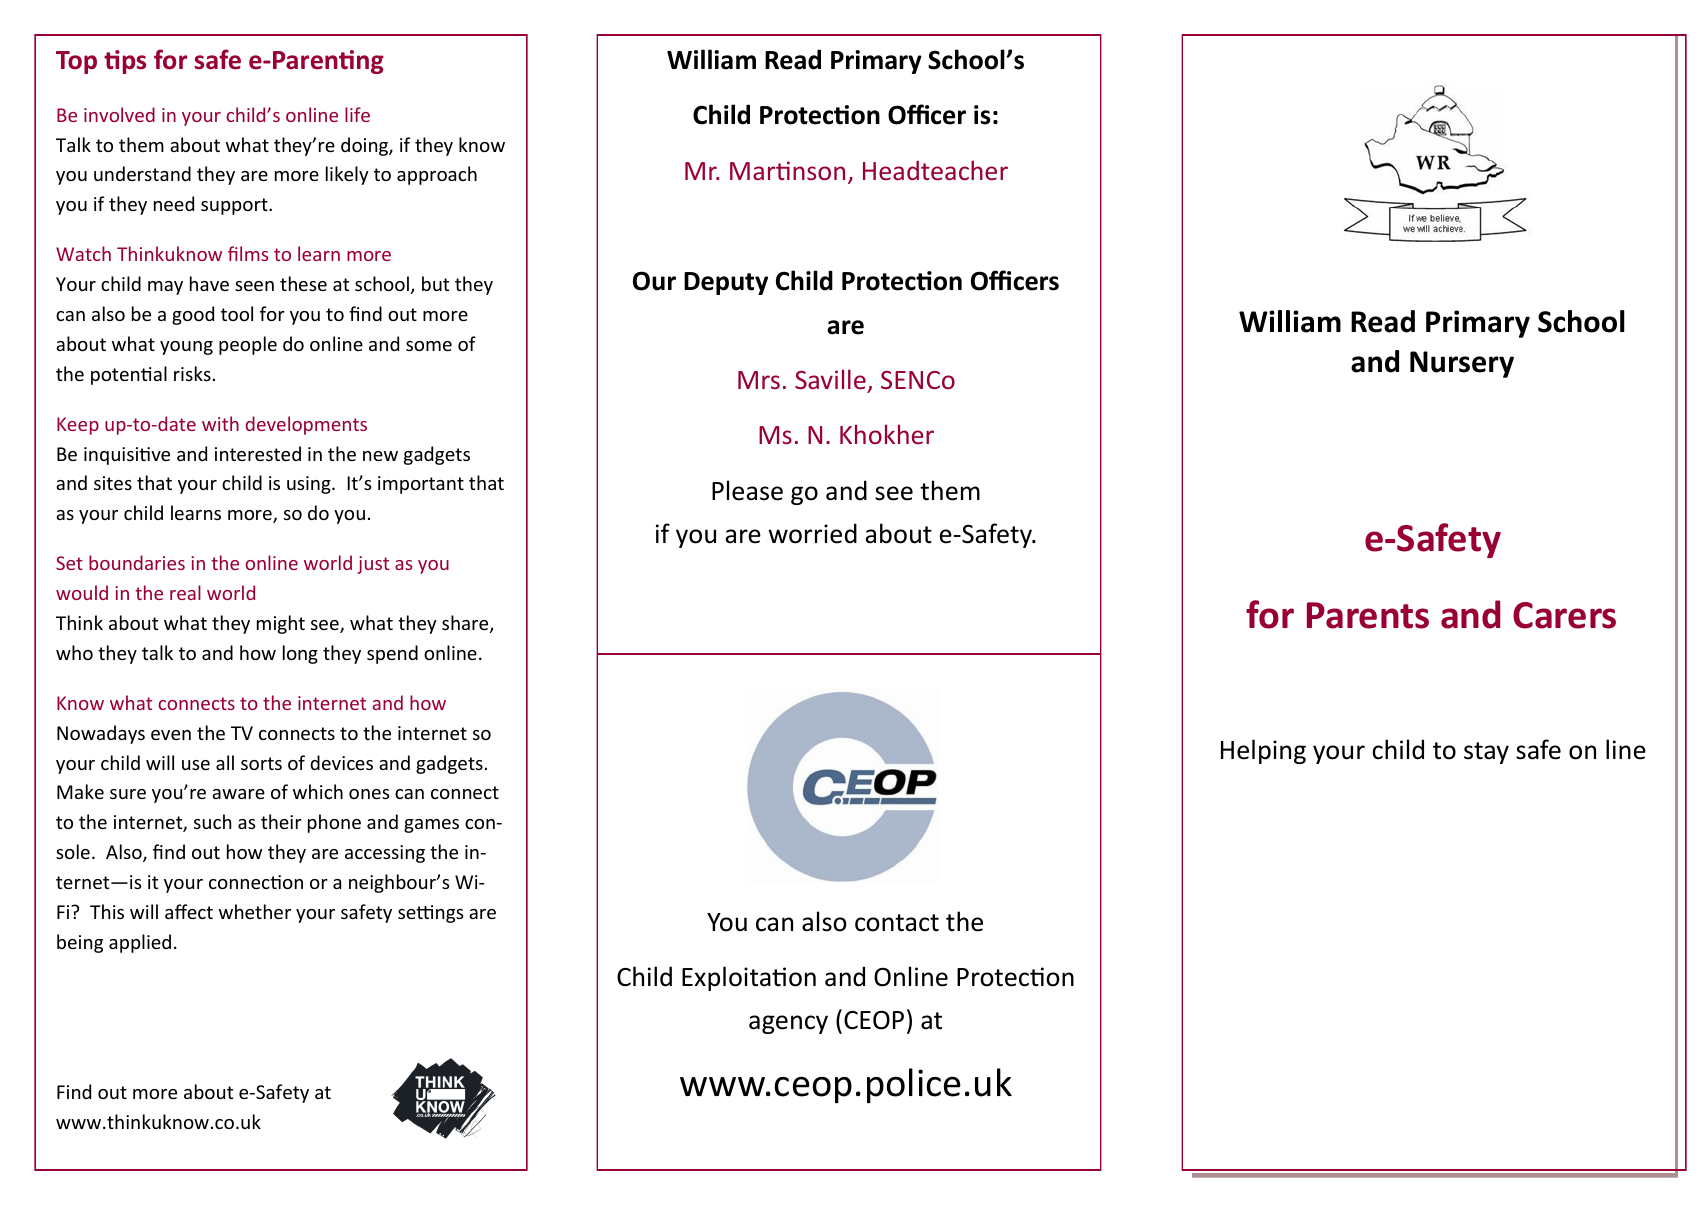 The height and width of the screenshot is (1205, 1704). What do you see at coordinates (1368, 615) in the screenshot?
I see `Parents` at bounding box center [1368, 615].
